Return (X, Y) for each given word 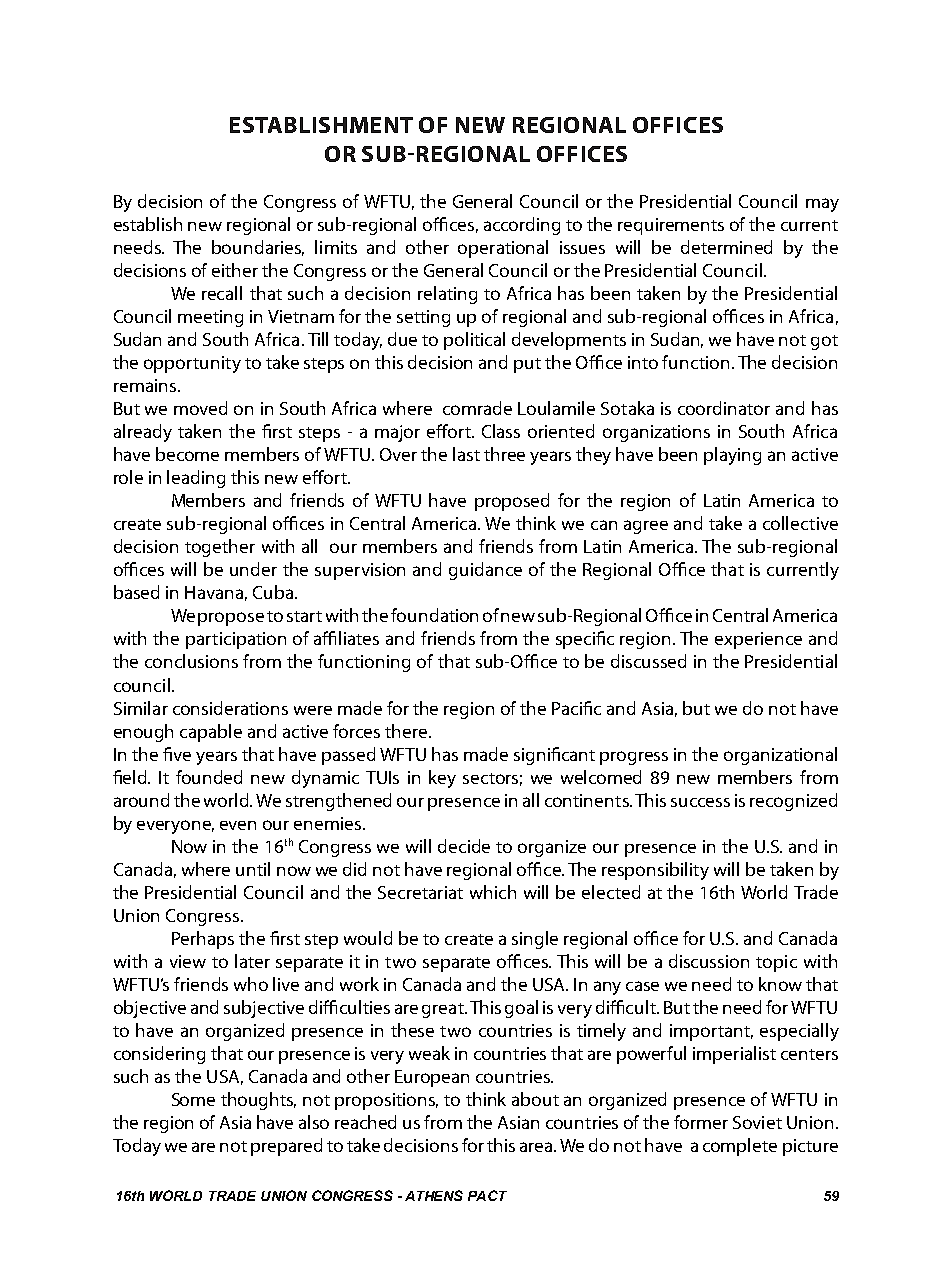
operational (503, 249)
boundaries (258, 248)
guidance (485, 571)
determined (726, 247)
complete (740, 1147)
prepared (286, 1147)
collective (800, 523)
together (220, 548)
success (700, 802)
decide (464, 846)
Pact (487, 1195)
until (253, 869)
